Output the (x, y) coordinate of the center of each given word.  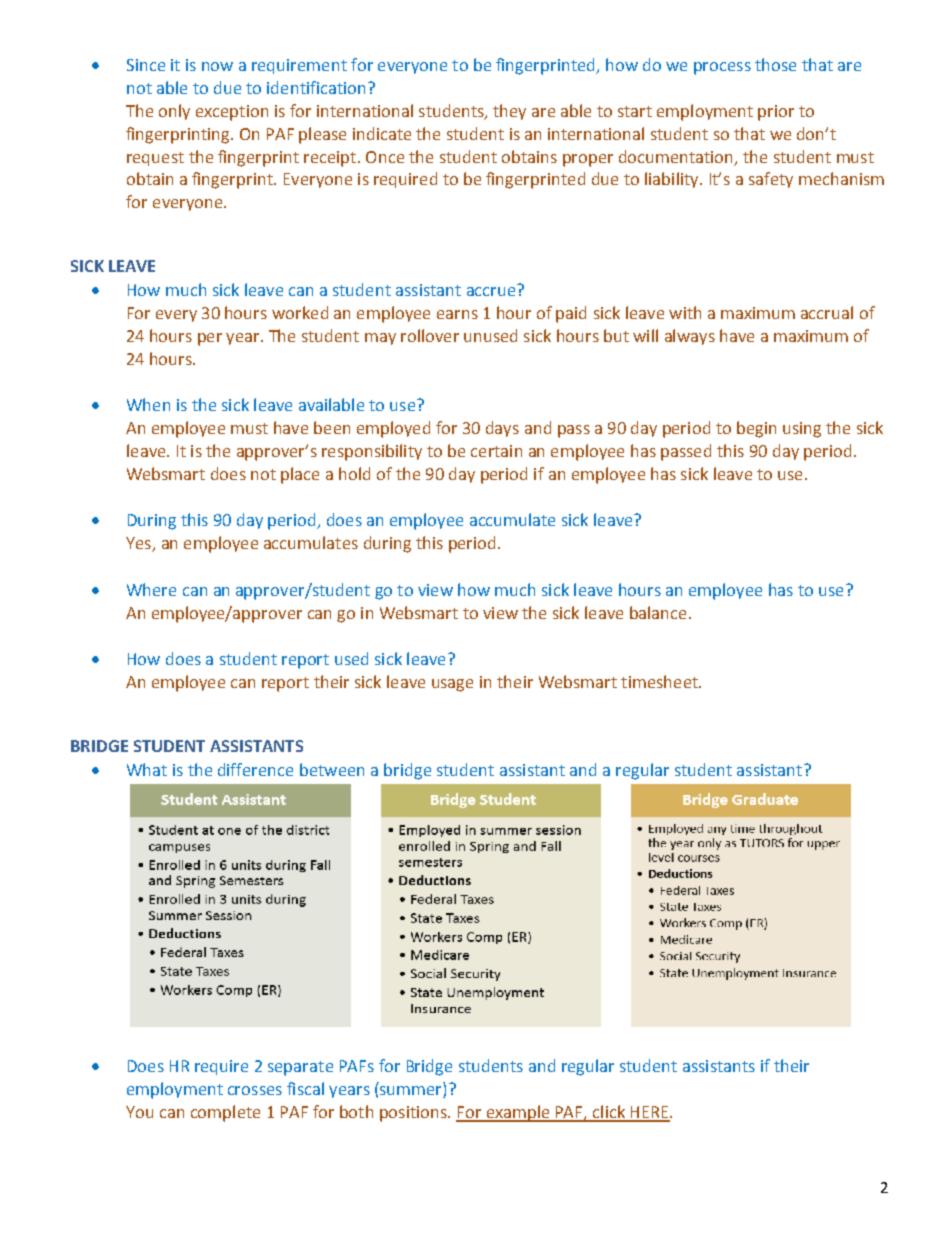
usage (452, 685)
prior (776, 113)
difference (255, 769)
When (148, 404)
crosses (255, 1090)
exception (232, 113)
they (509, 112)
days (502, 429)
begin (756, 429)
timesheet (660, 681)
